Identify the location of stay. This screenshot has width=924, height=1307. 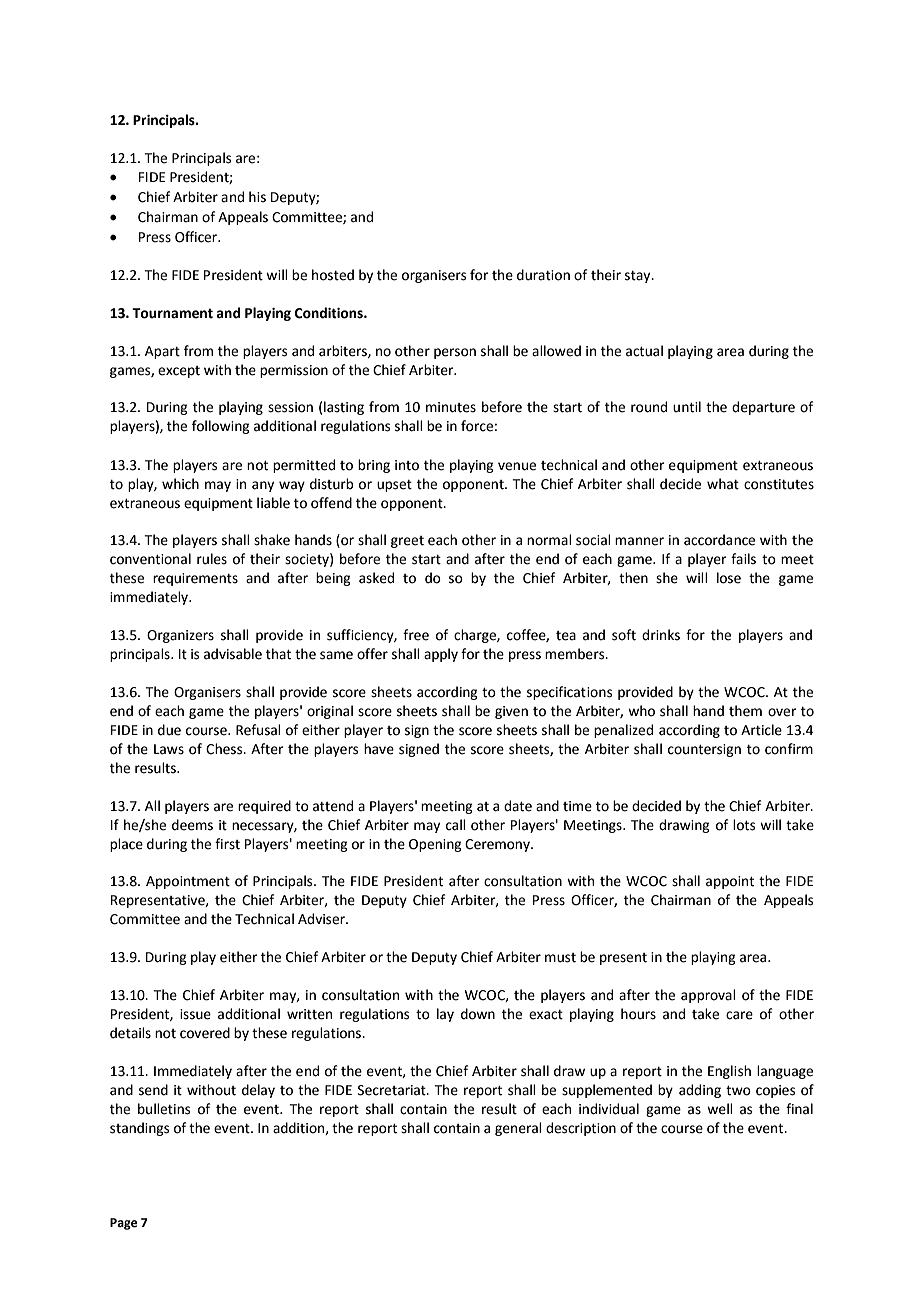
(639, 277).
